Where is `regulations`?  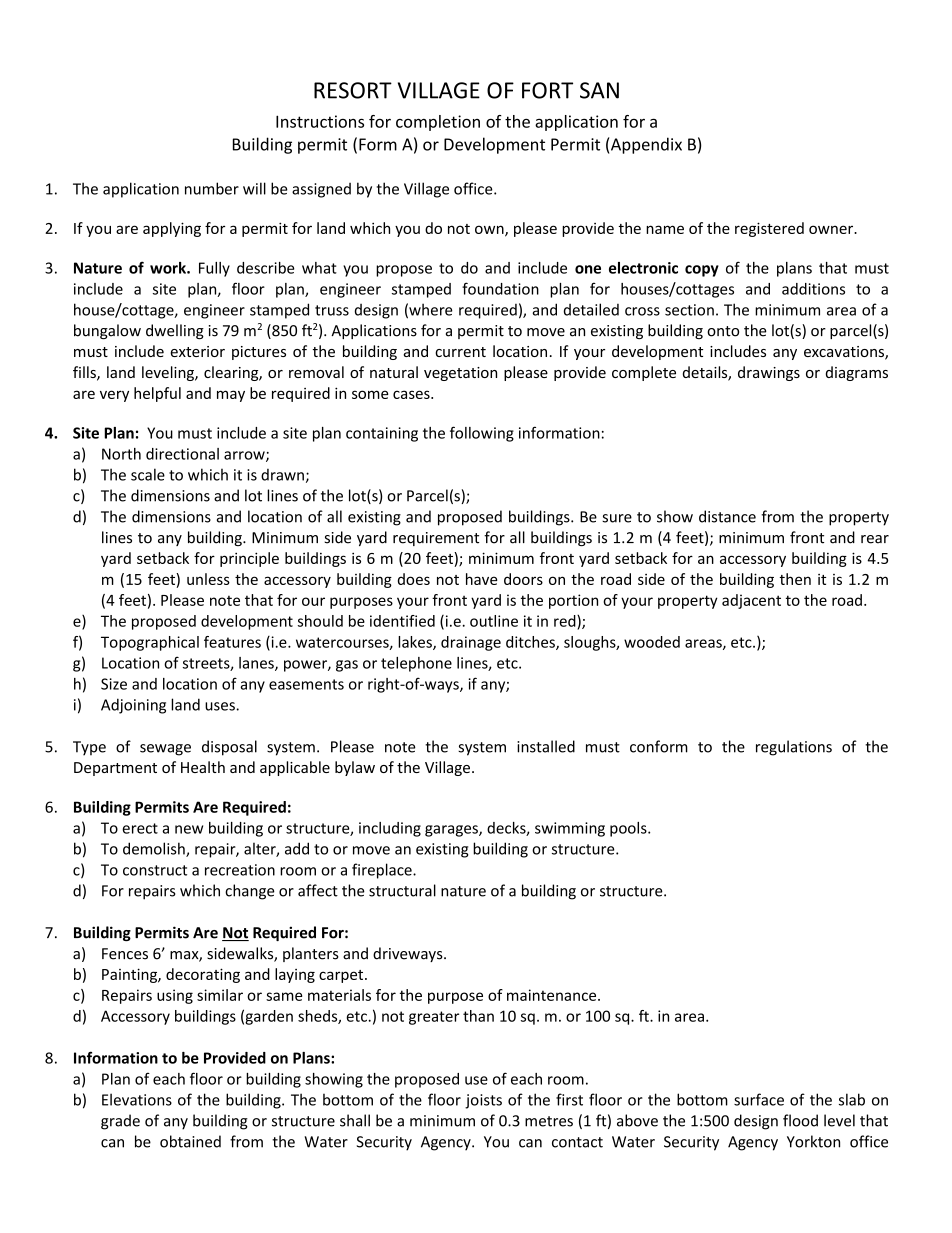 regulations is located at coordinates (794, 748).
